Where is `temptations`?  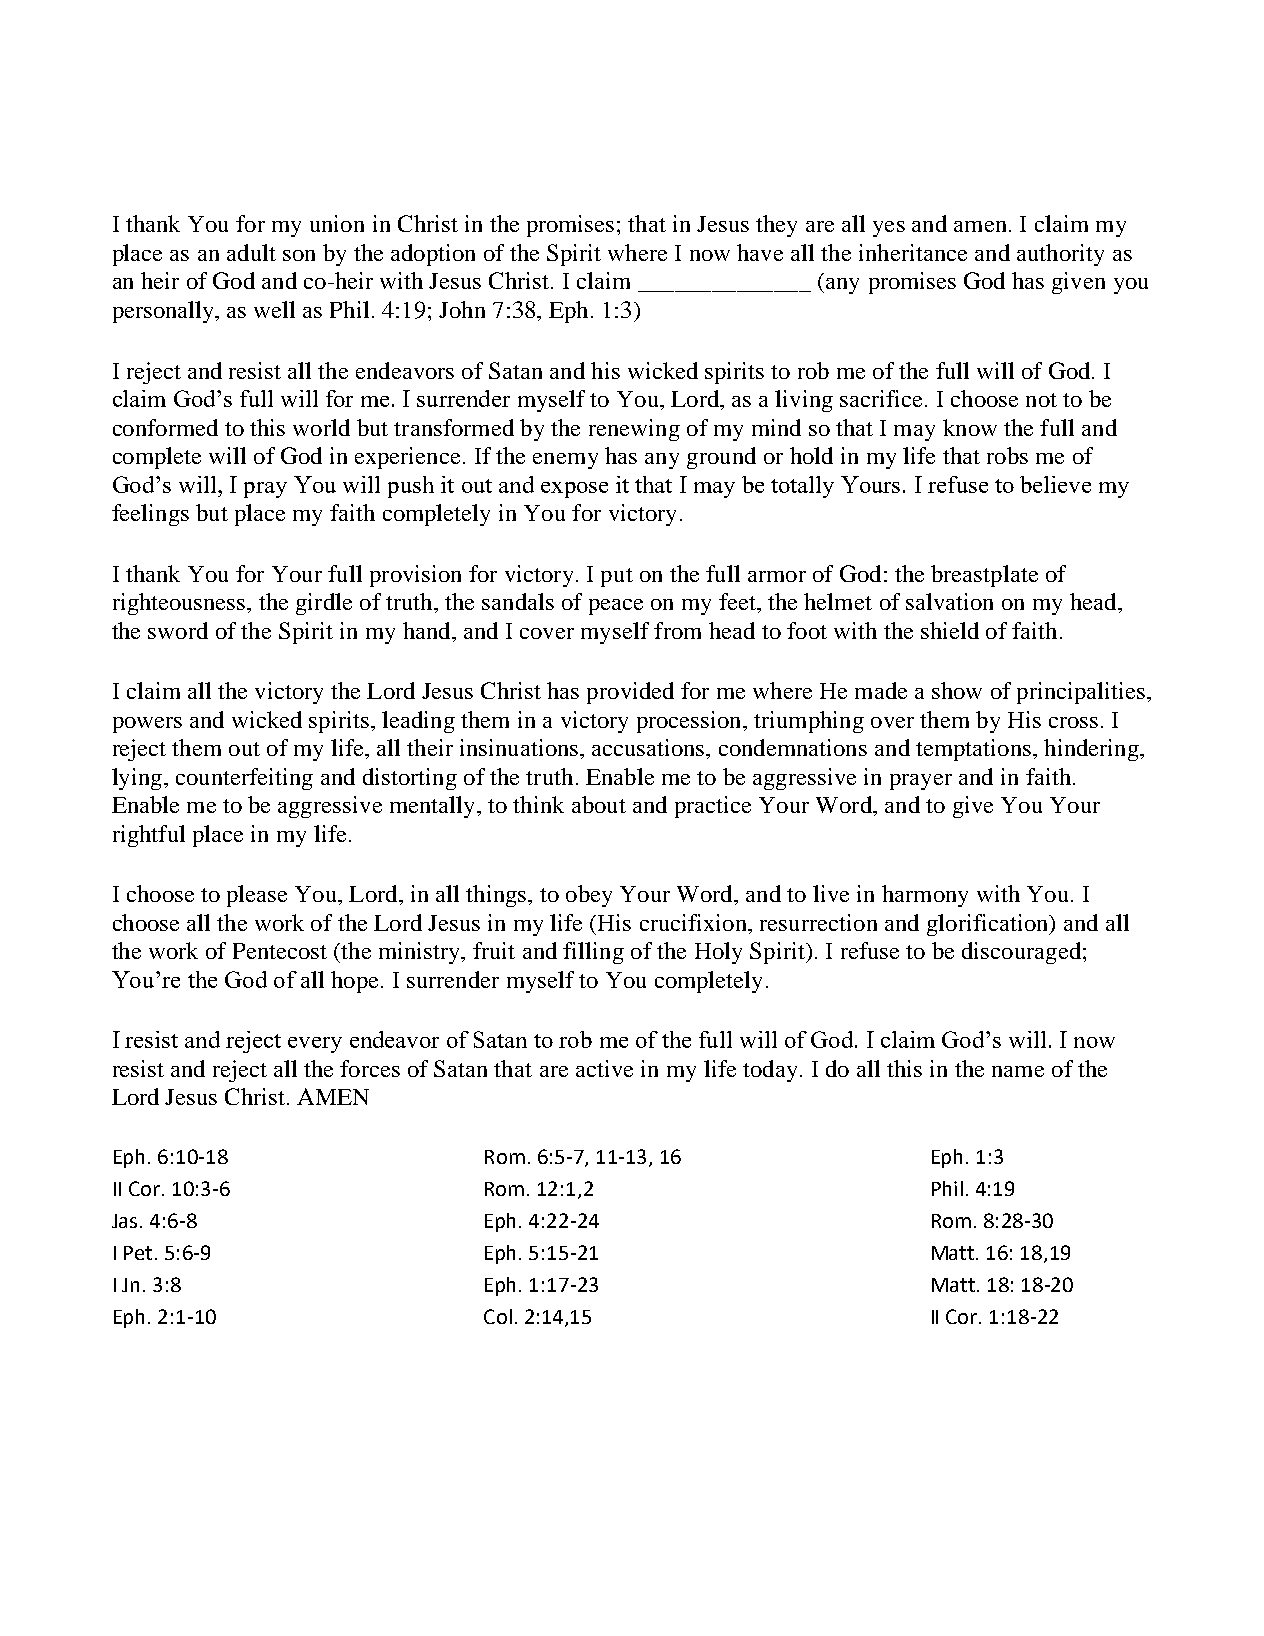 temptations is located at coordinates (973, 750).
